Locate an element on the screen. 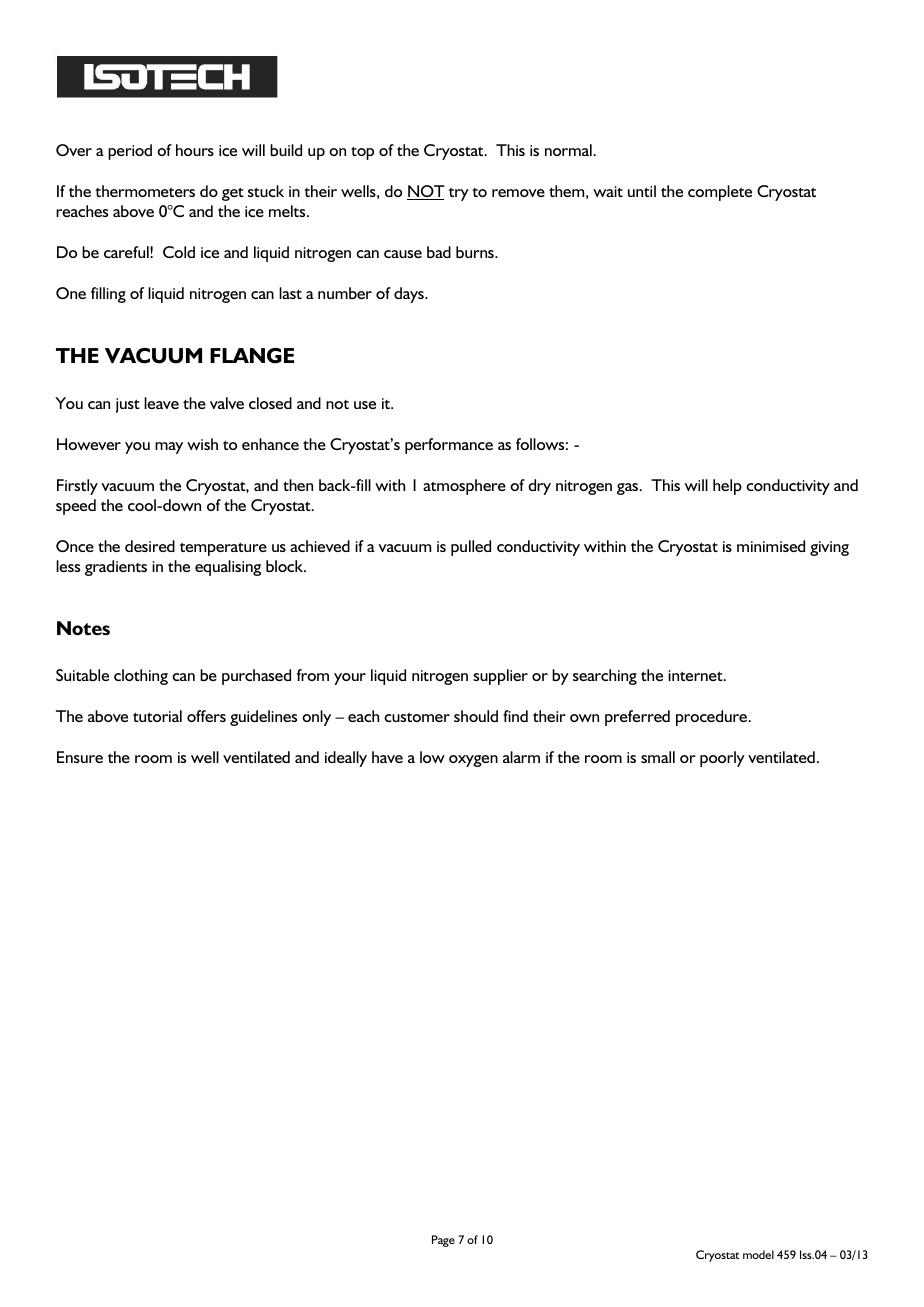 This screenshot has width=924, height=1307. small is located at coordinates (658, 757).
